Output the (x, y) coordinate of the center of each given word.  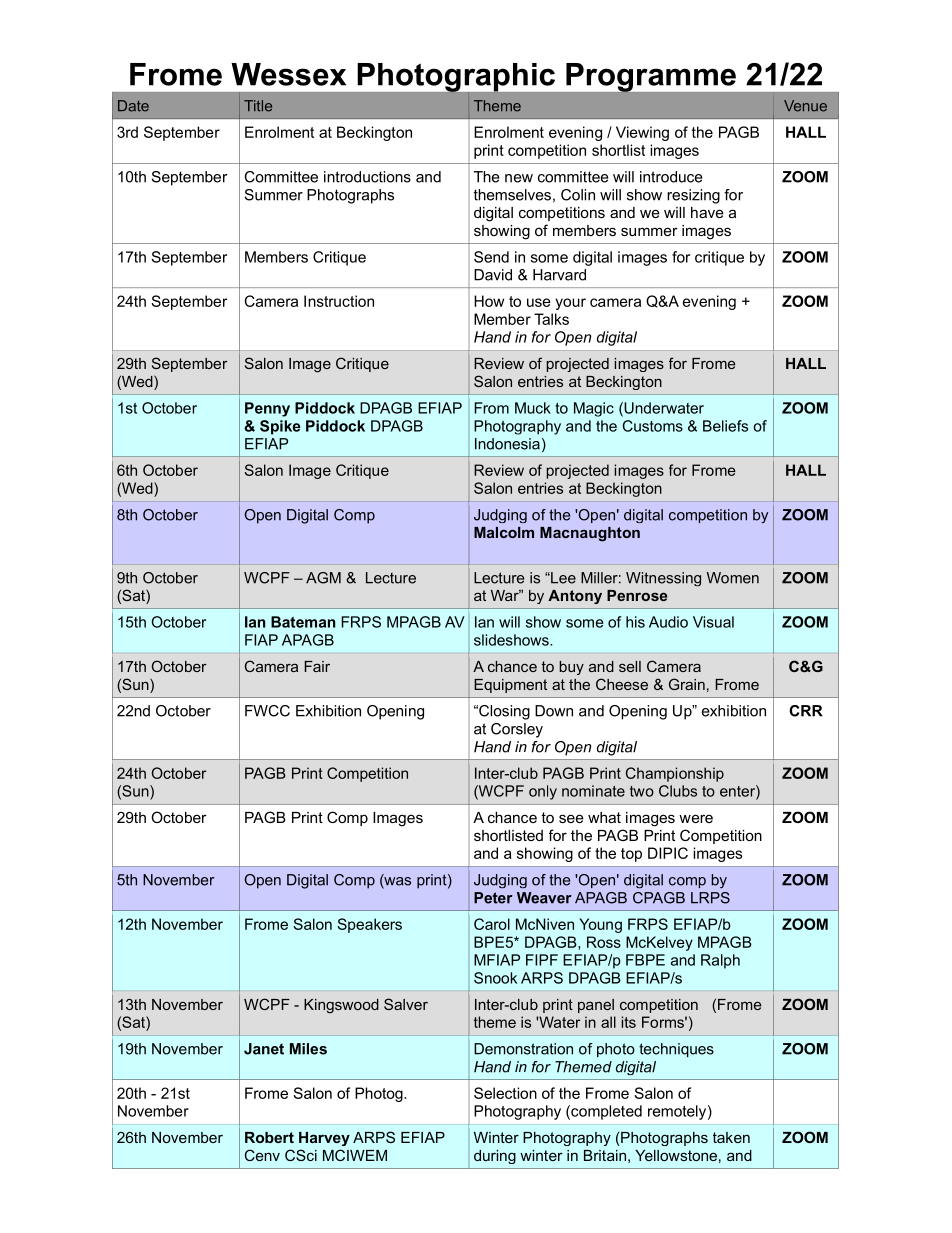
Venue (805, 106)
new (519, 178)
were (696, 818)
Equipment (510, 686)
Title (258, 106)
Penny (267, 409)
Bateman (303, 622)
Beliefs (725, 426)
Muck (533, 408)
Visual (713, 622)
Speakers (370, 925)
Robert (269, 1137)
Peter (493, 898)
